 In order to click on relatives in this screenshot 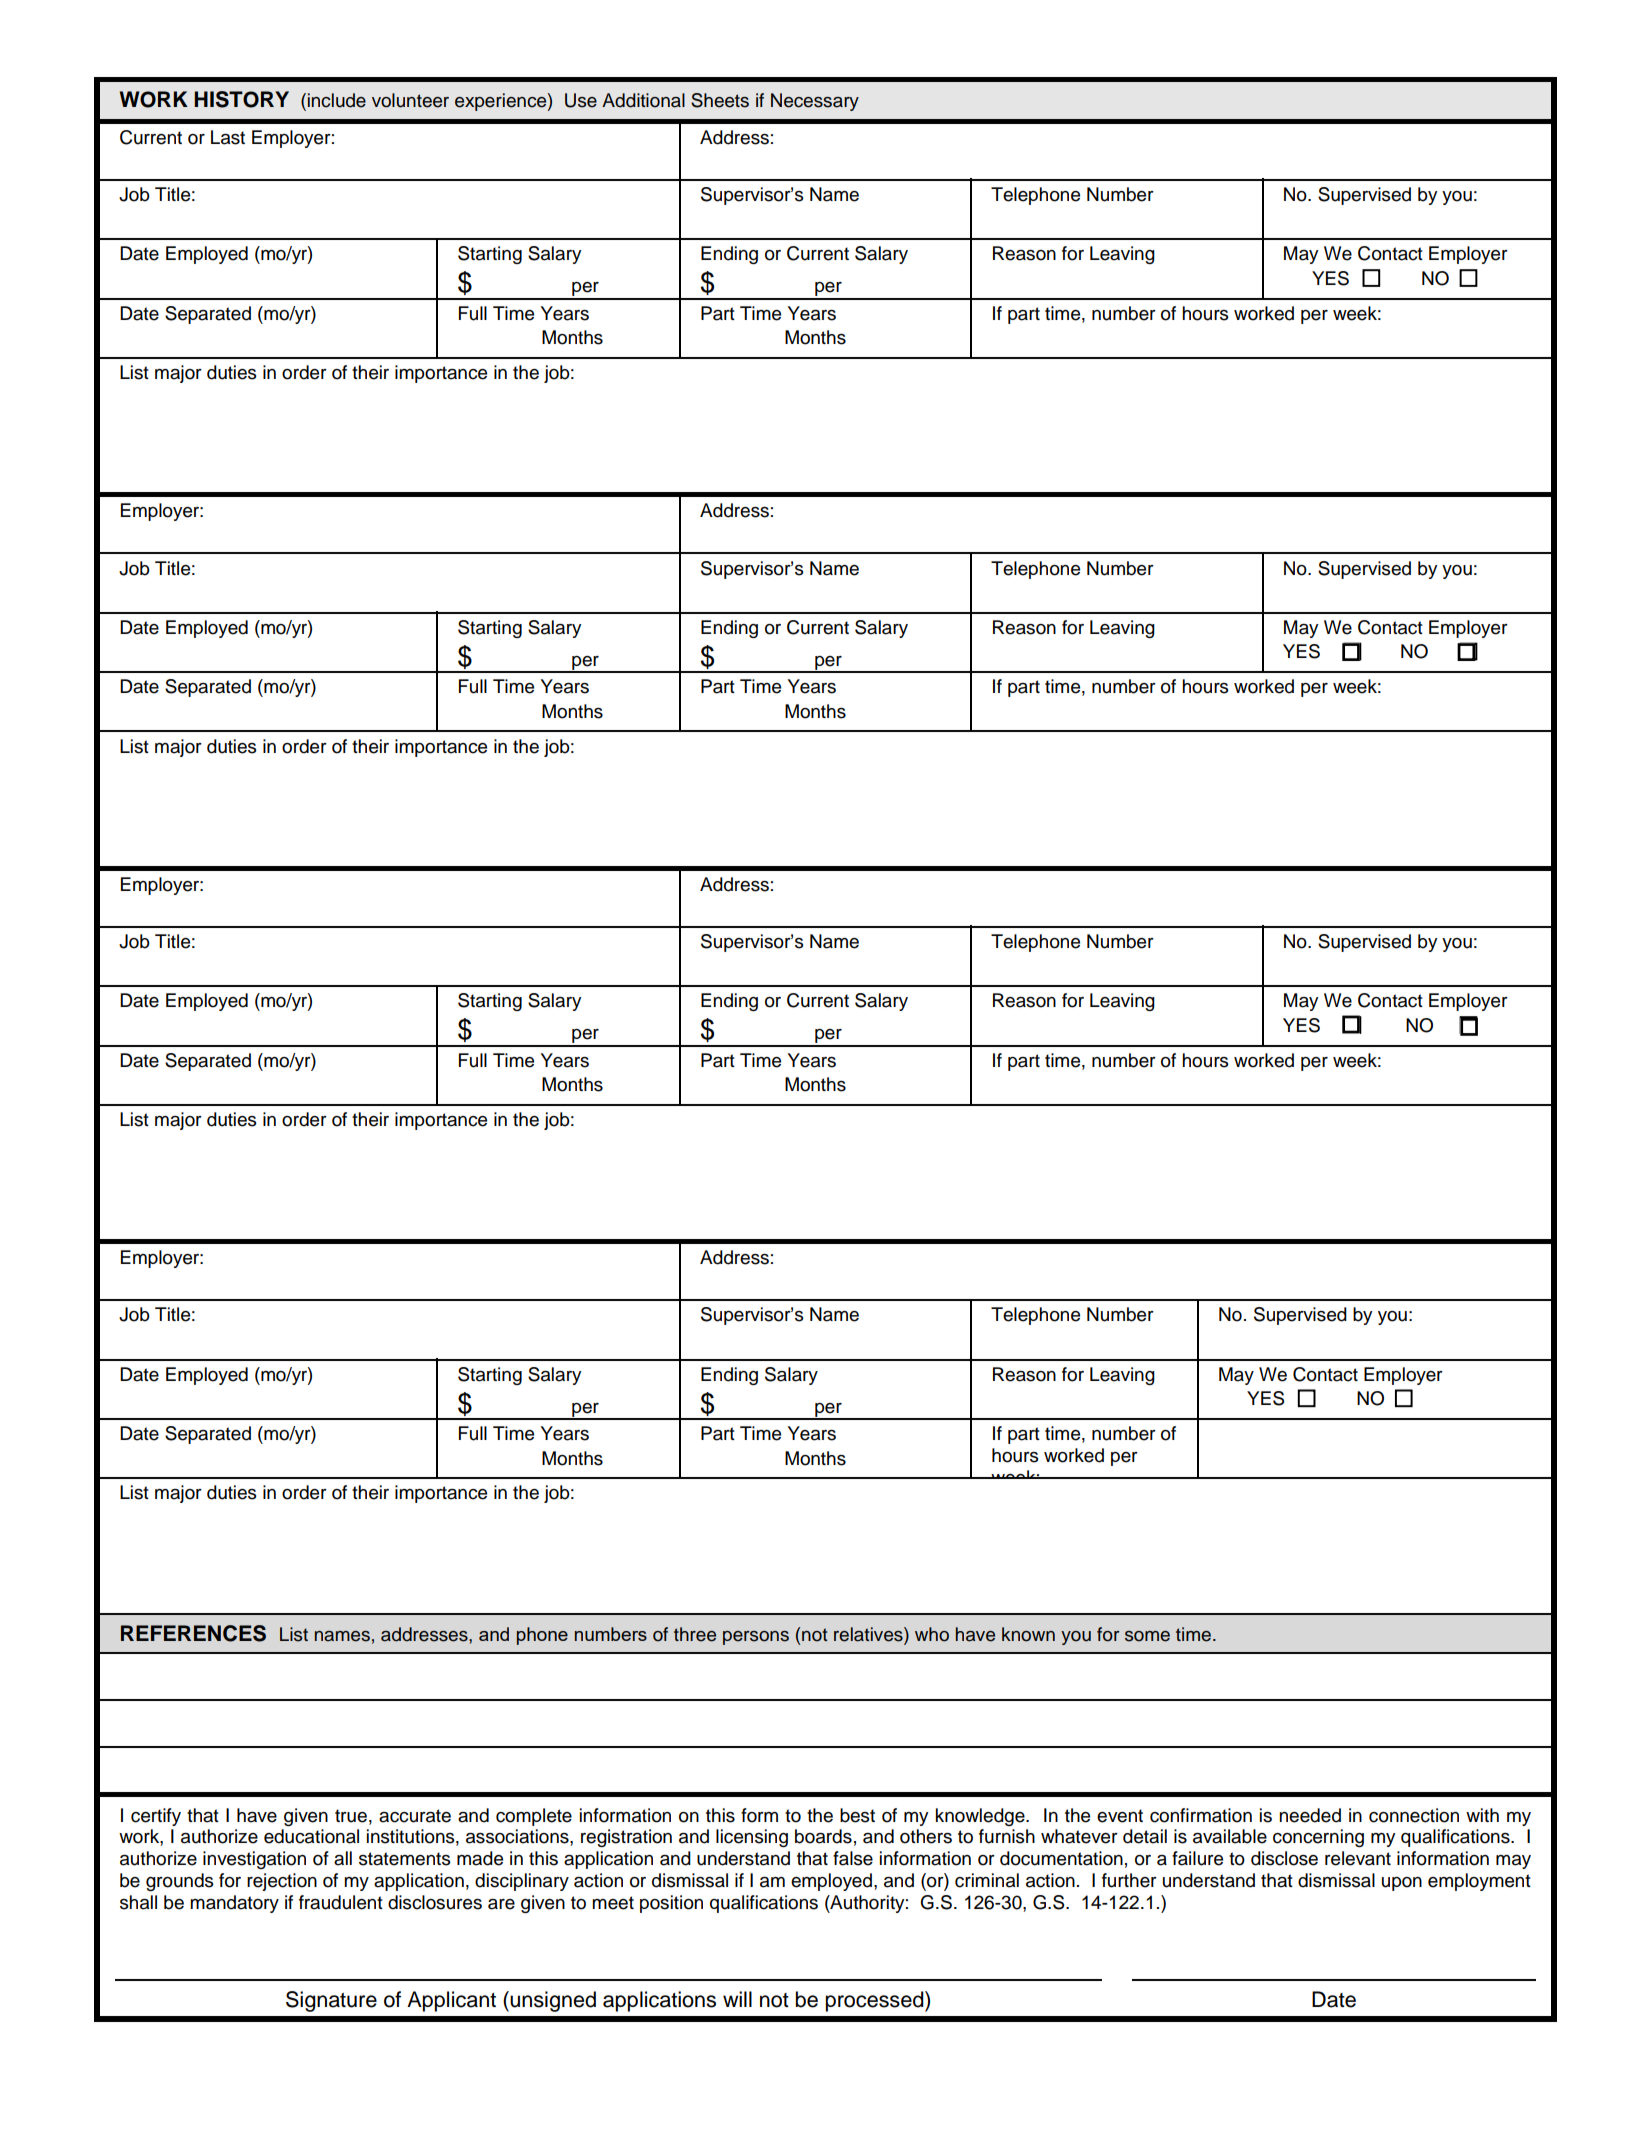, I will do `click(869, 1634)`.
